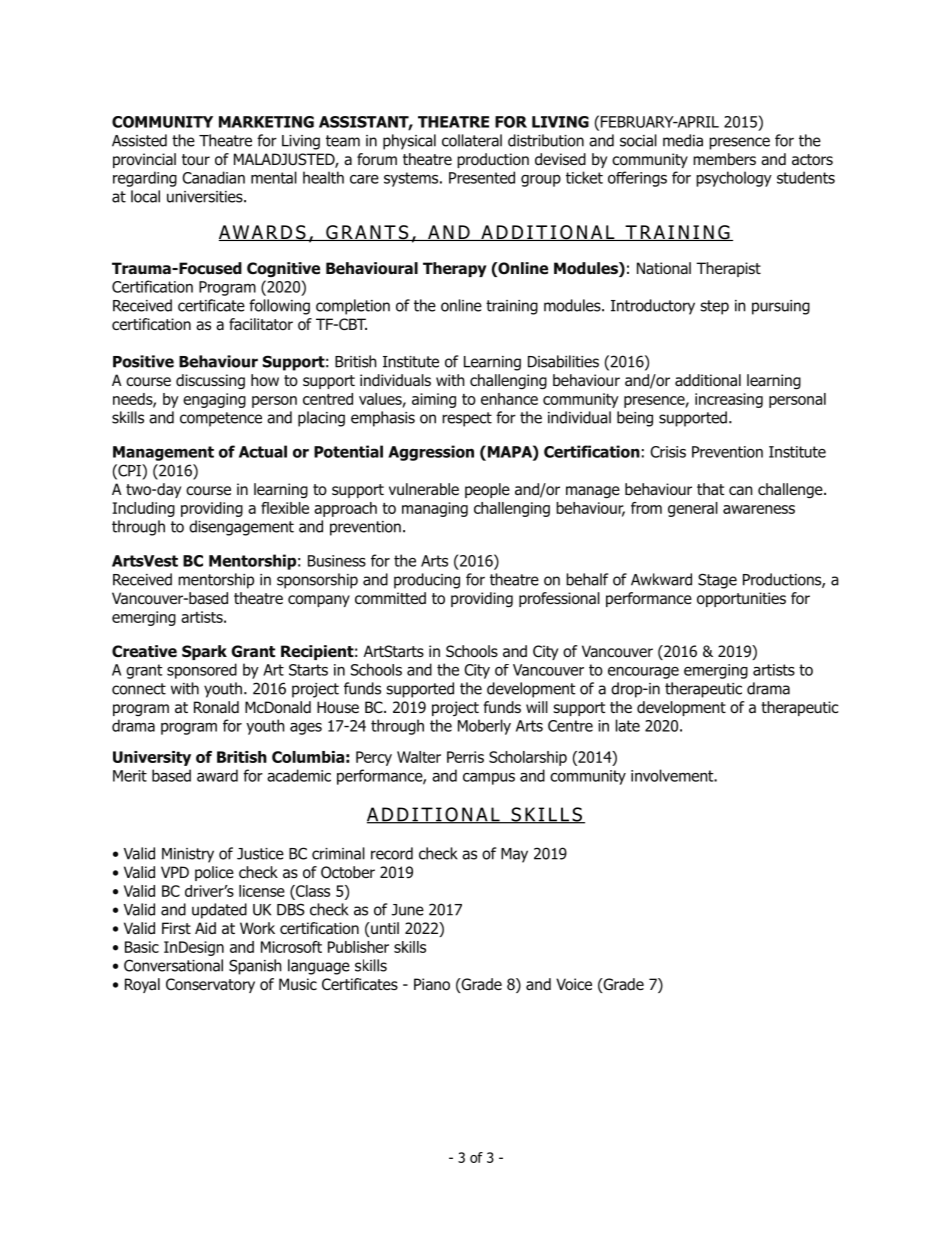 Image resolution: width=952 pixels, height=1233 pixels. What do you see at coordinates (717, 581) in the page?
I see `Stage` at bounding box center [717, 581].
